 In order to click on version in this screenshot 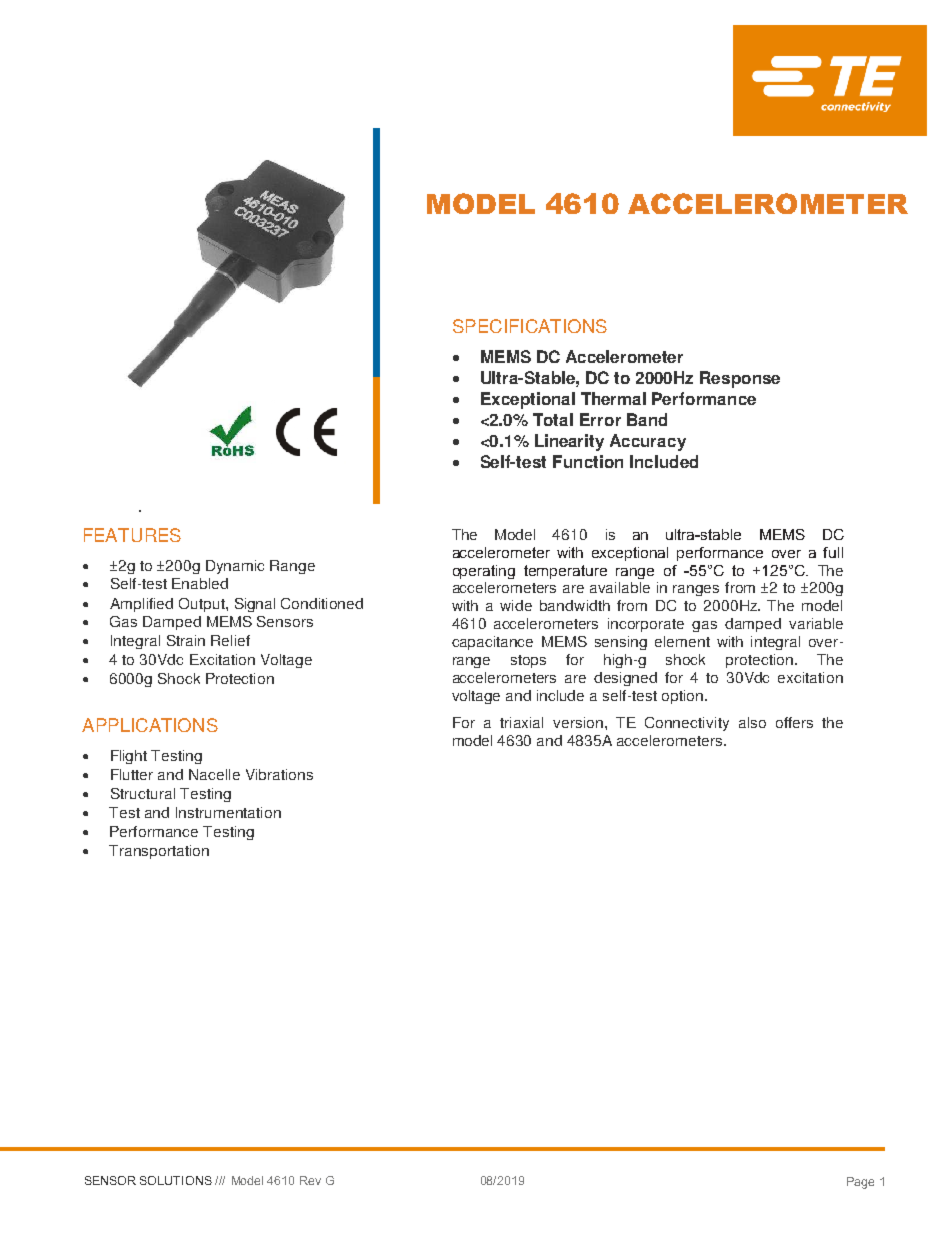, I will do `click(578, 722)`.
